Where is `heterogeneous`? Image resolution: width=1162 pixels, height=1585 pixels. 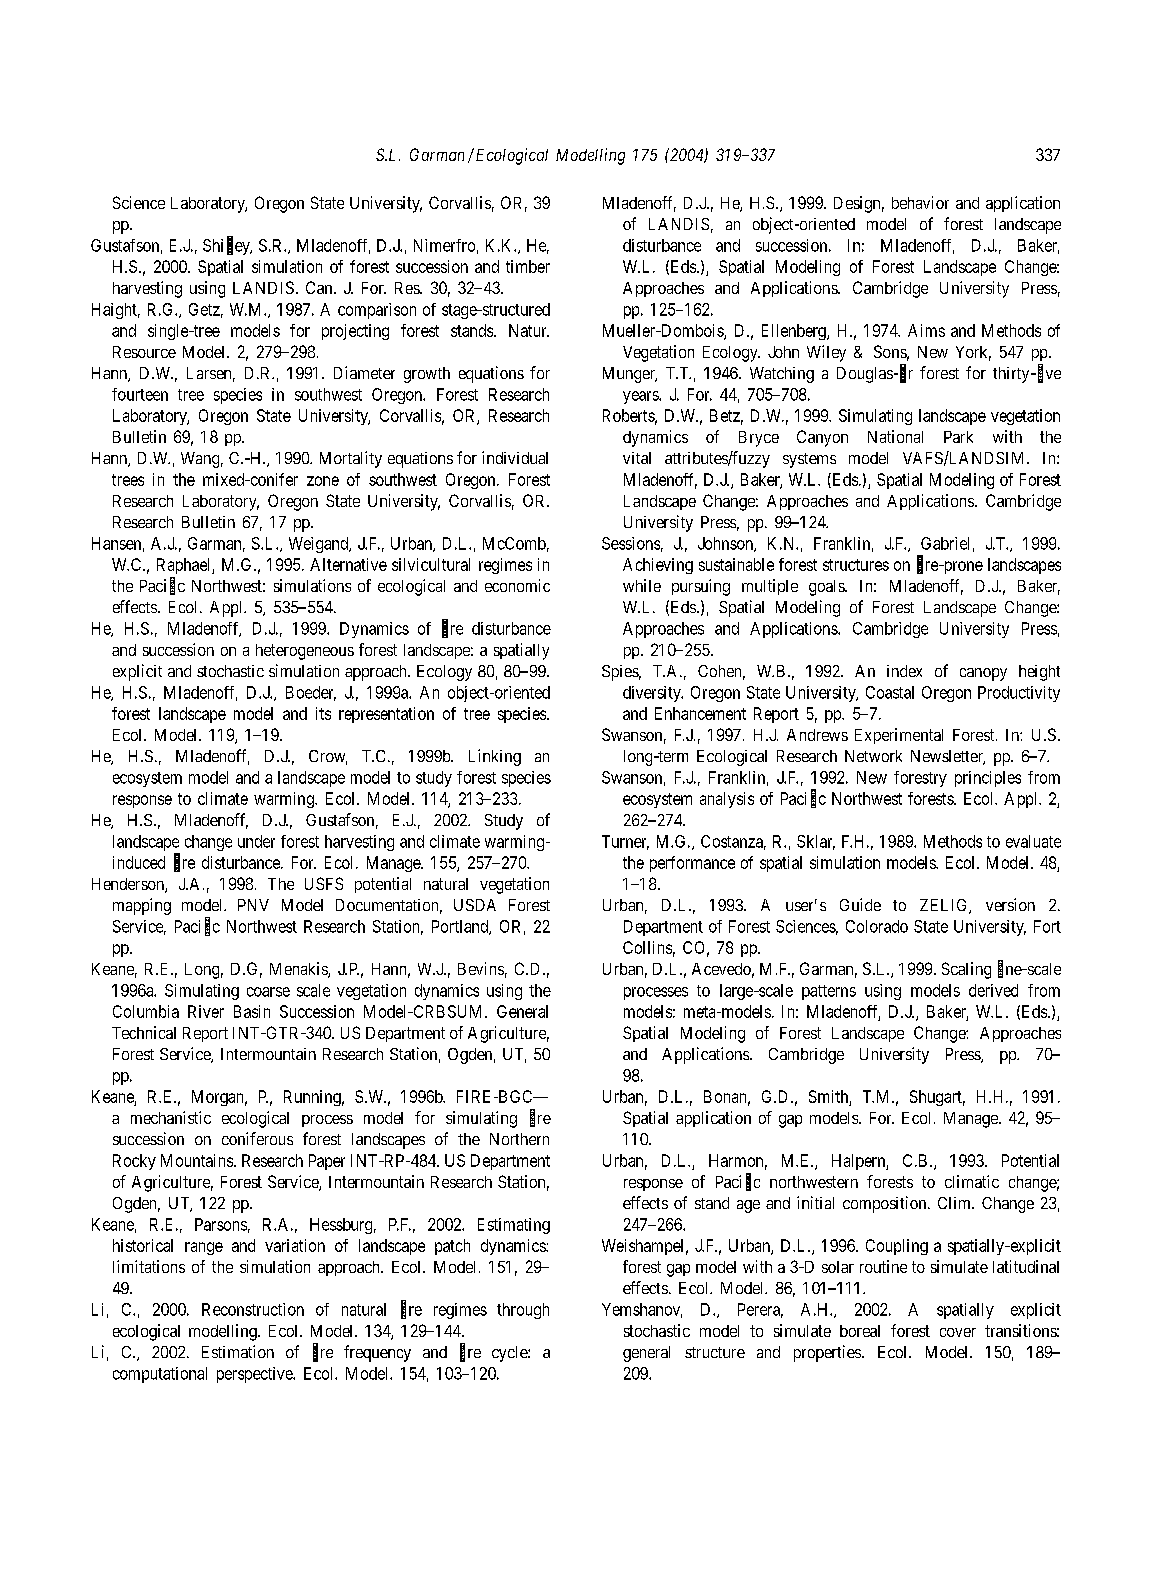
heterogeneous is located at coordinates (305, 652).
